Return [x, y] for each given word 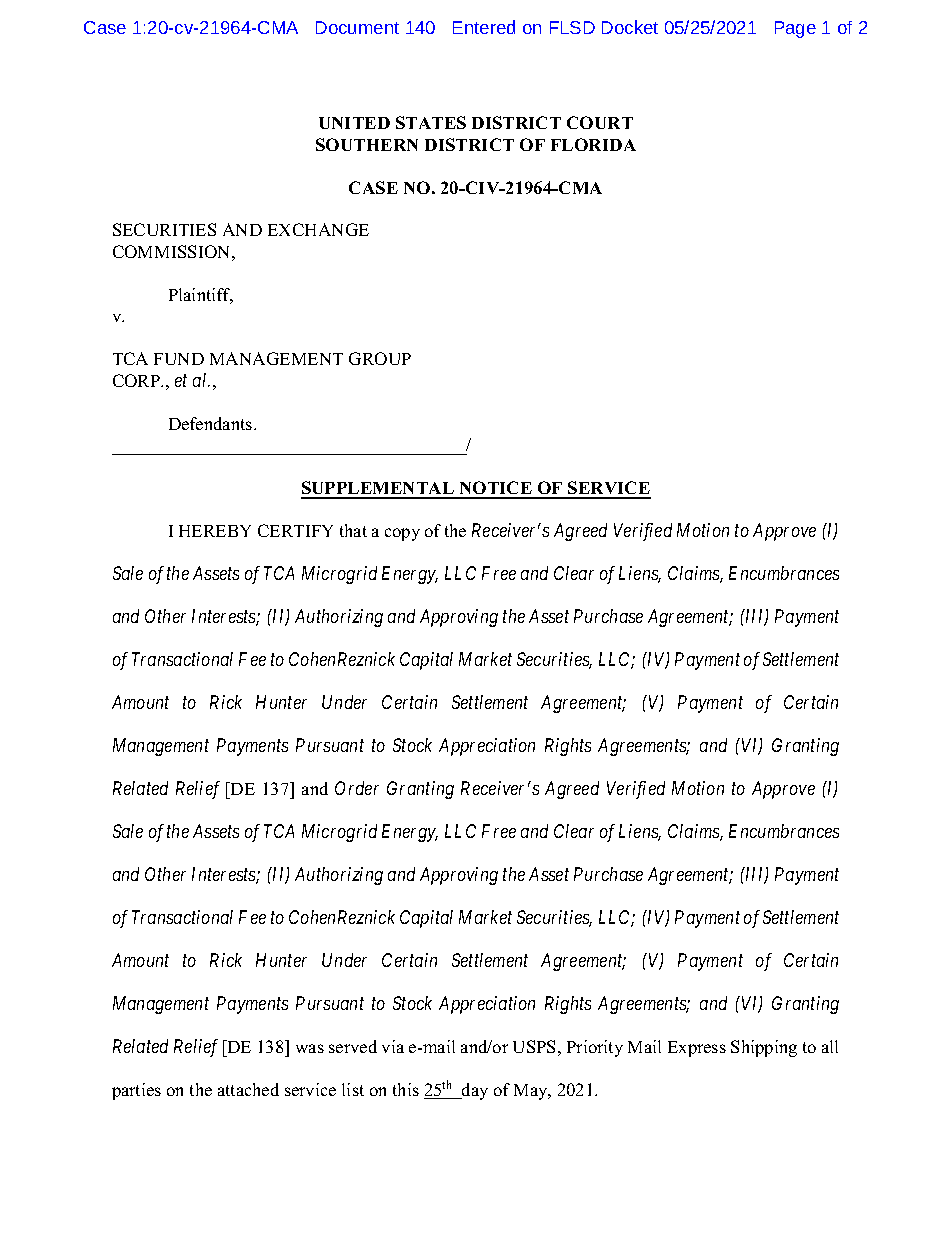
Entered [484, 27]
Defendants [212, 423]
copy [402, 534]
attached [248, 1089]
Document [357, 27]
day [474, 1091]
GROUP [380, 358]
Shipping [764, 1048]
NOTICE [495, 489]
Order [357, 788]
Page [795, 29]
